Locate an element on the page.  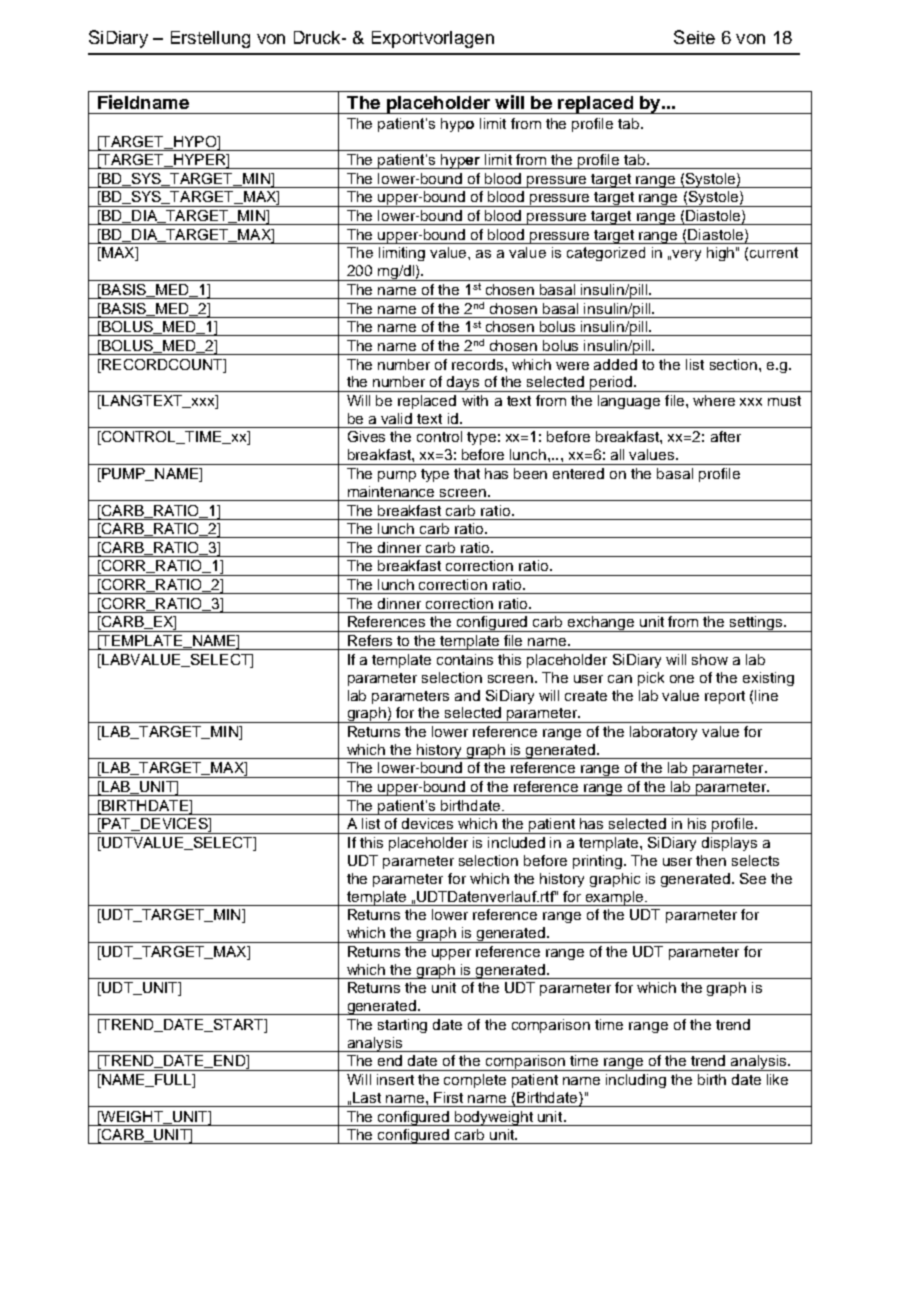
insert is located at coordinates (395, 1079).
